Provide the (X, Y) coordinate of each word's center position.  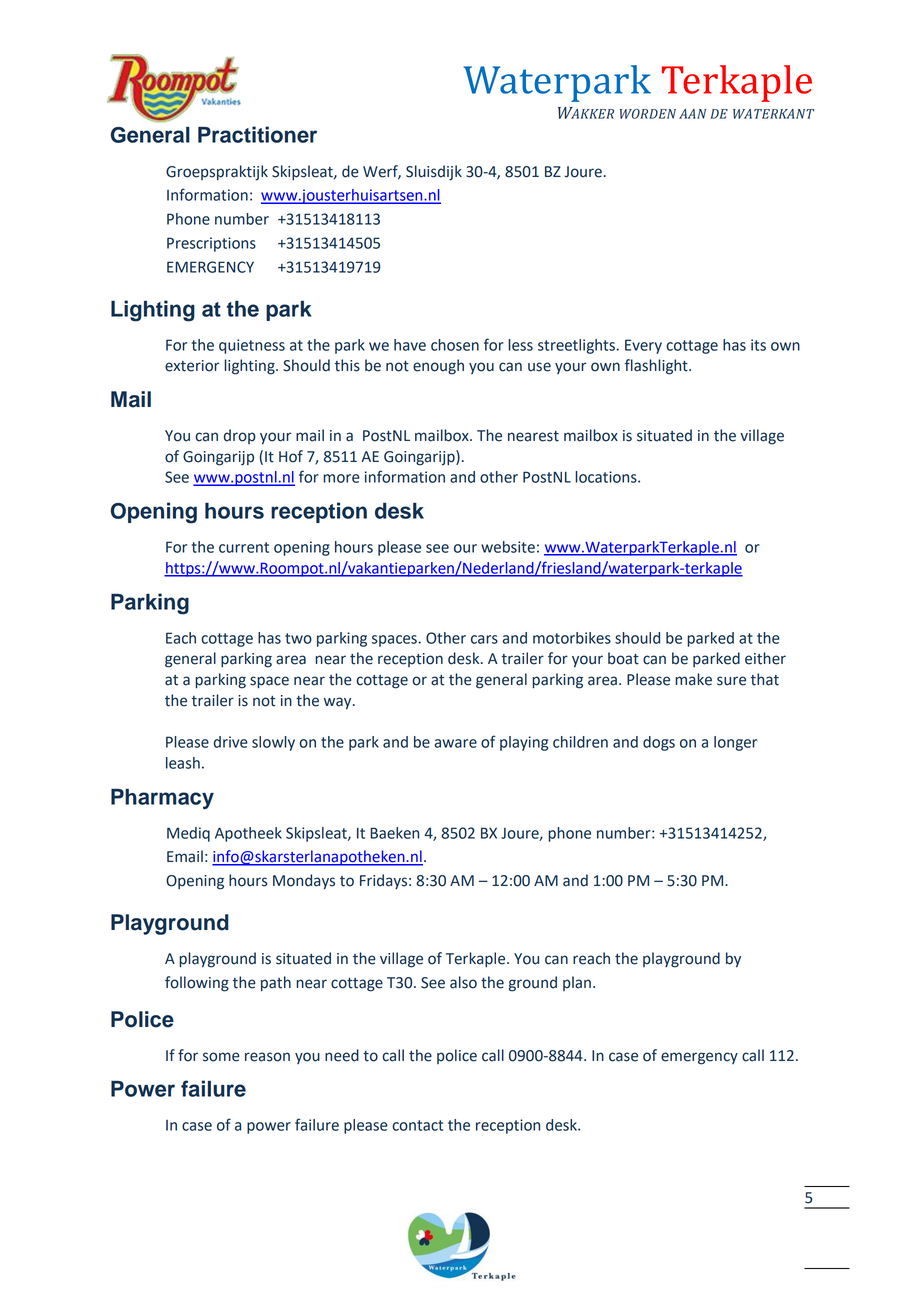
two (298, 638)
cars (484, 639)
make (693, 679)
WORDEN (648, 114)
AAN (692, 114)
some (221, 1057)
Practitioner (257, 134)
